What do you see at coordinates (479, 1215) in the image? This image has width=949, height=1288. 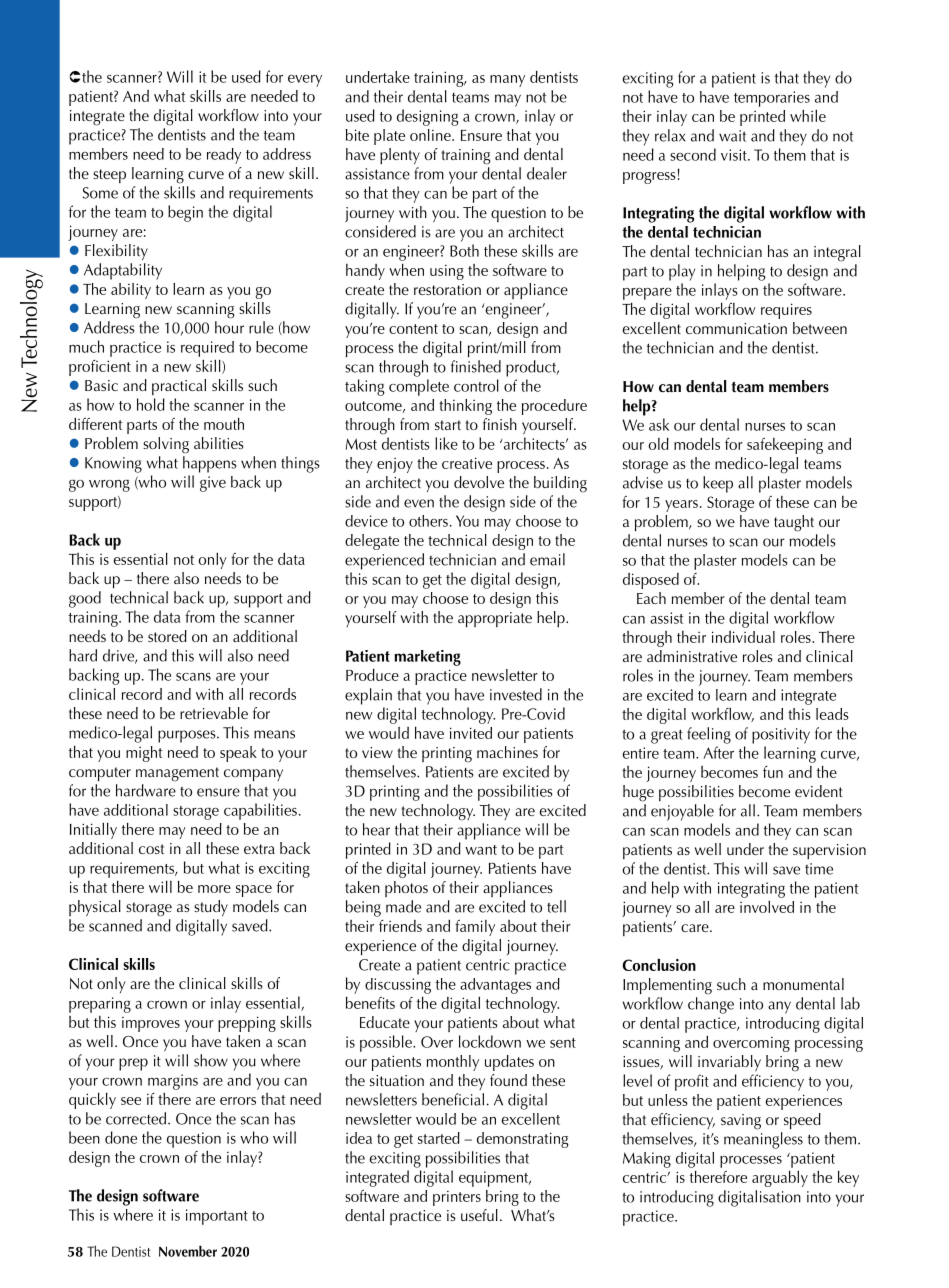 I see `useful` at bounding box center [479, 1215].
